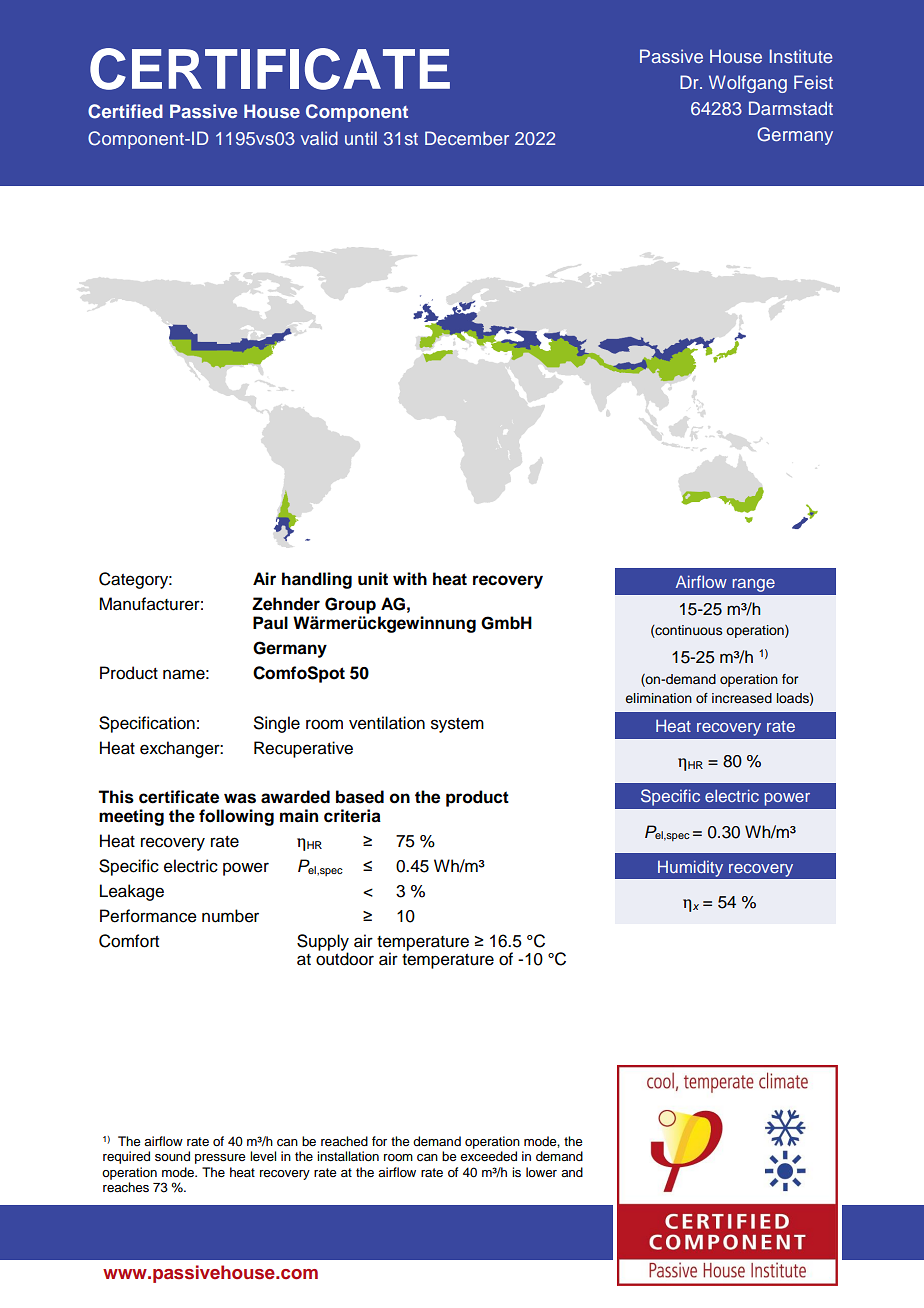 The image size is (924, 1308). I want to click on number, so click(230, 916).
